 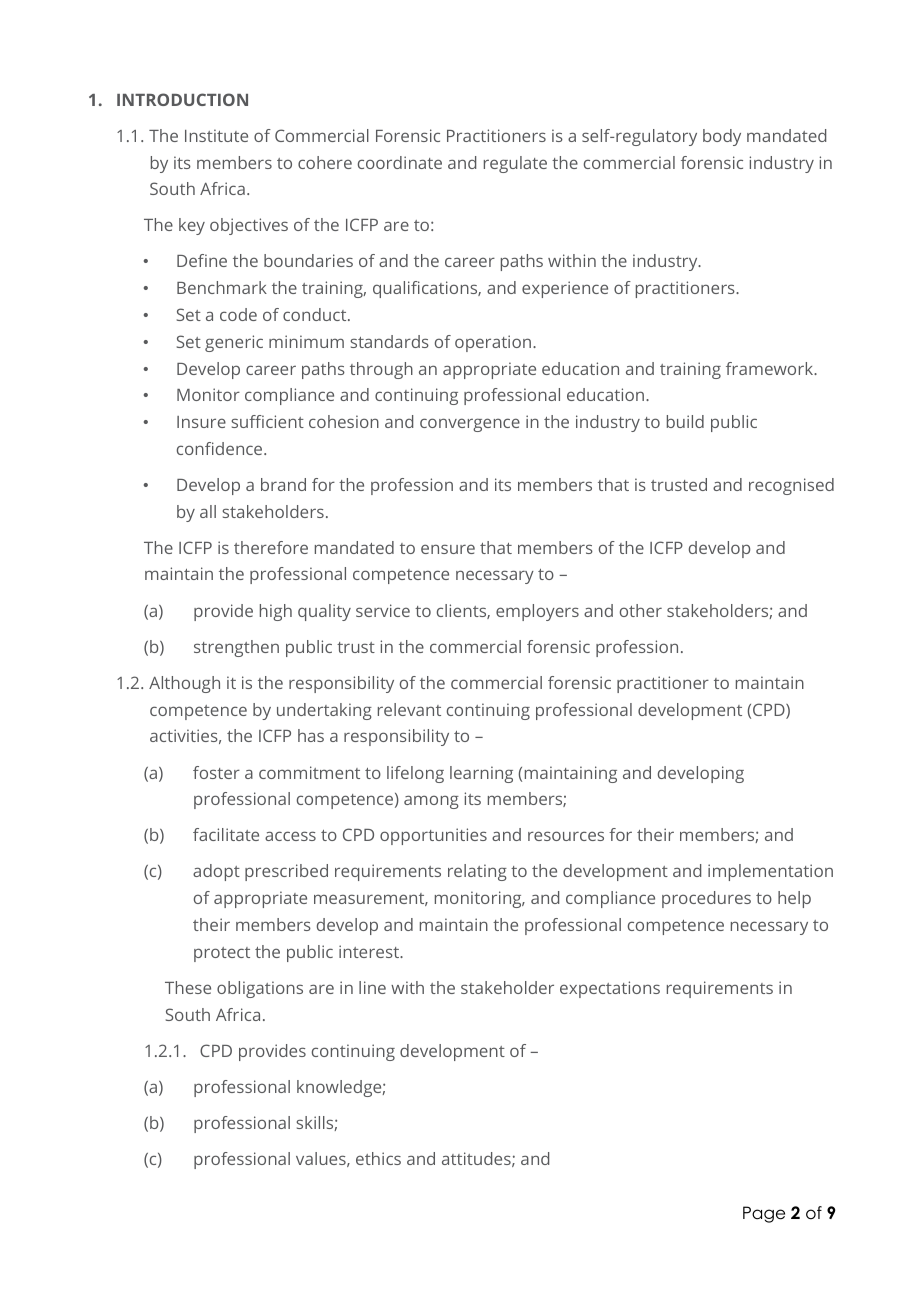 I want to click on strengthen, so click(x=236, y=648).
